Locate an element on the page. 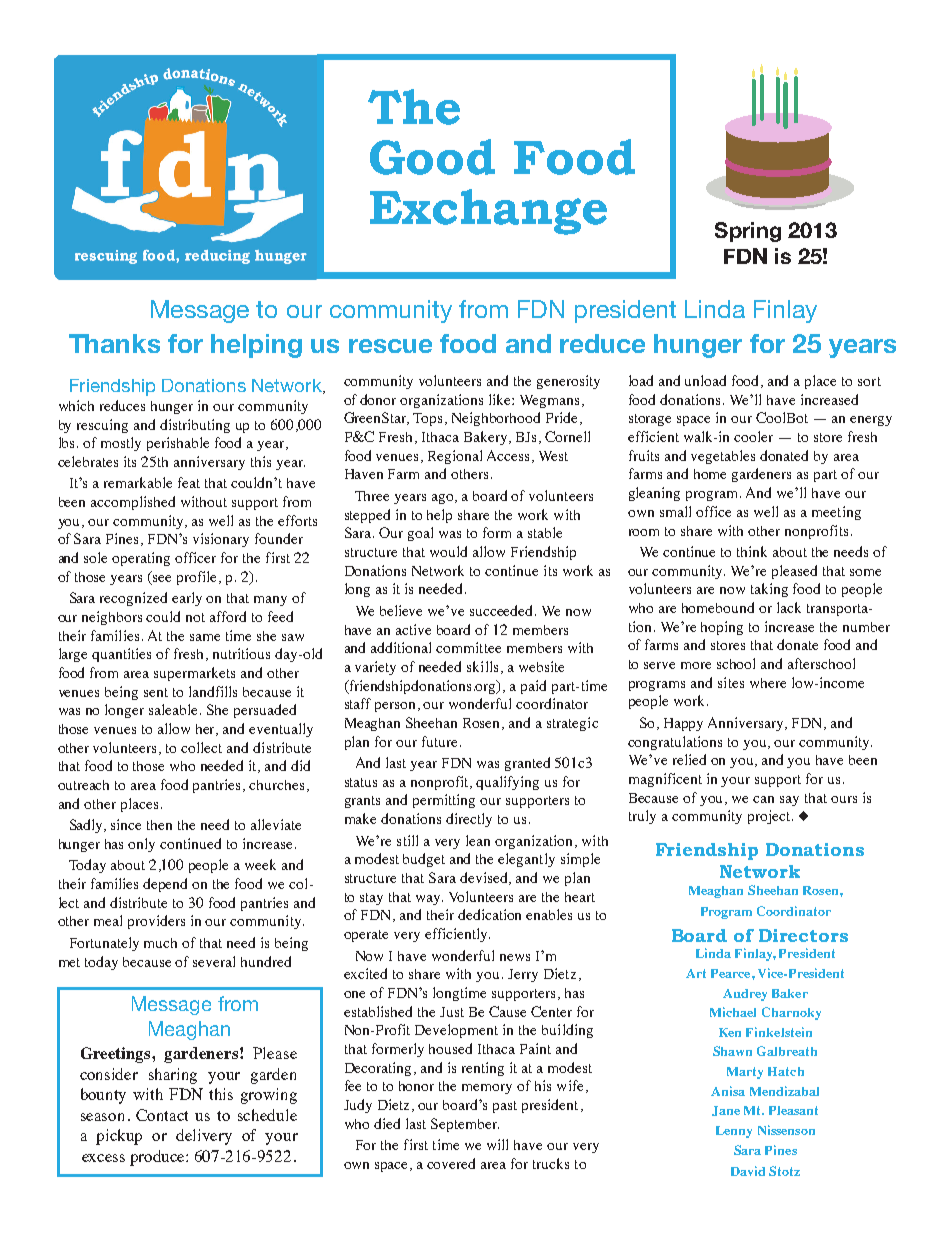 This document has width=952, height=1233. Exchange is located at coordinates (488, 212).
